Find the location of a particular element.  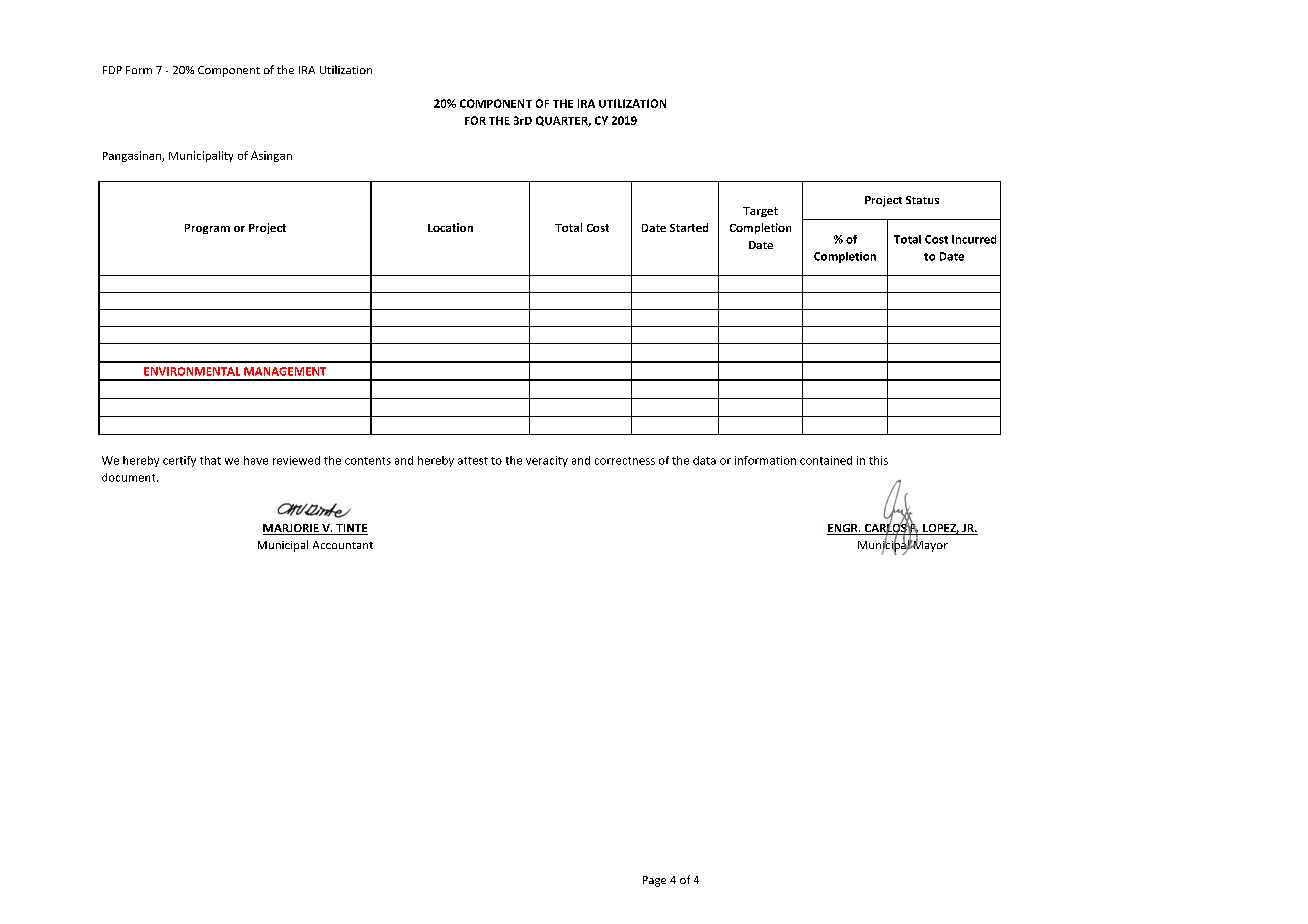

that is located at coordinates (210, 460).
